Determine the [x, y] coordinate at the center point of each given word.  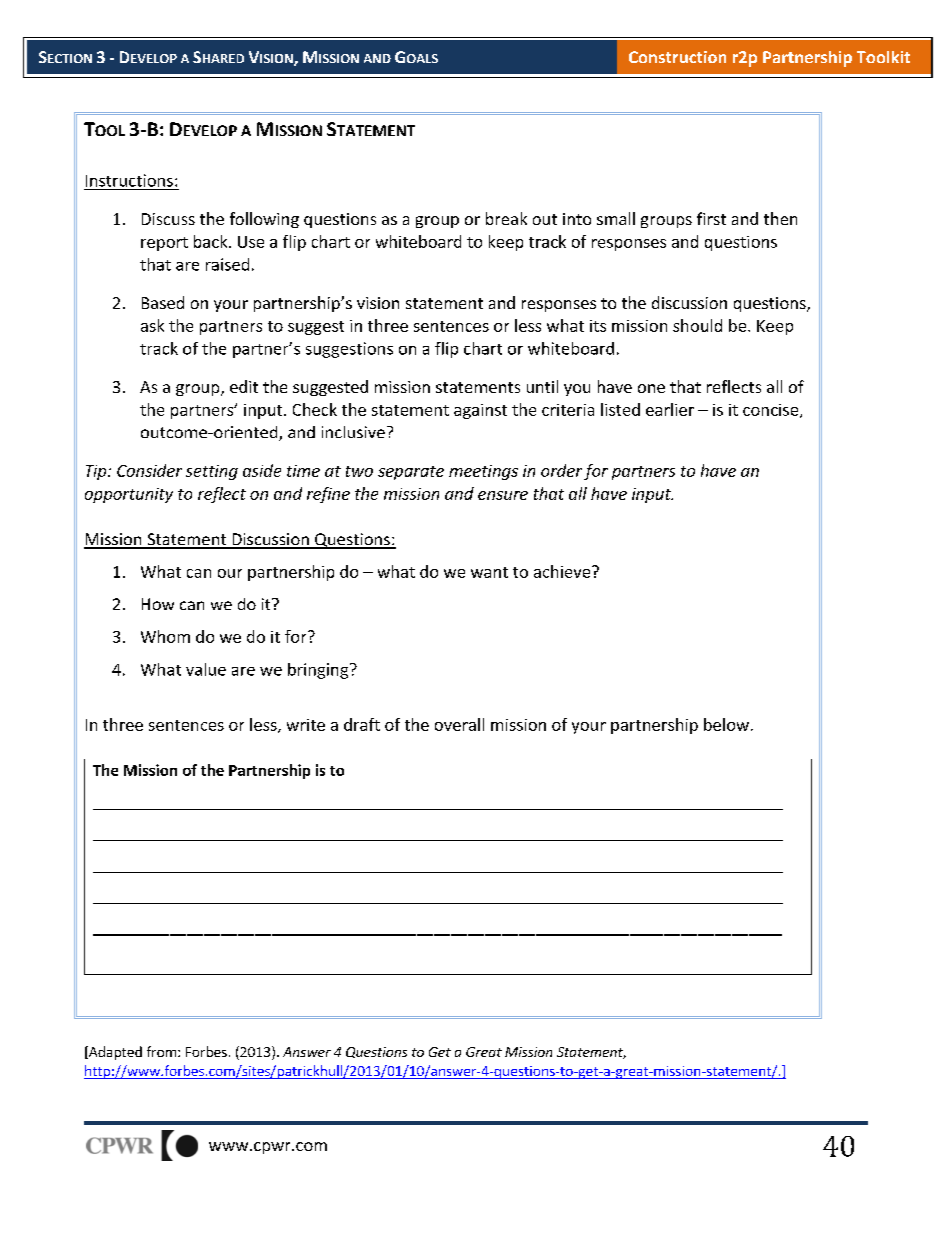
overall [459, 724]
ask [152, 325]
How [158, 604]
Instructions [129, 180]
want [489, 572]
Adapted [114, 1053]
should [697, 325]
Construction [677, 57]
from [161, 1051]
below [726, 724]
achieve [563, 571]
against [480, 411]
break [506, 218]
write [306, 725]
